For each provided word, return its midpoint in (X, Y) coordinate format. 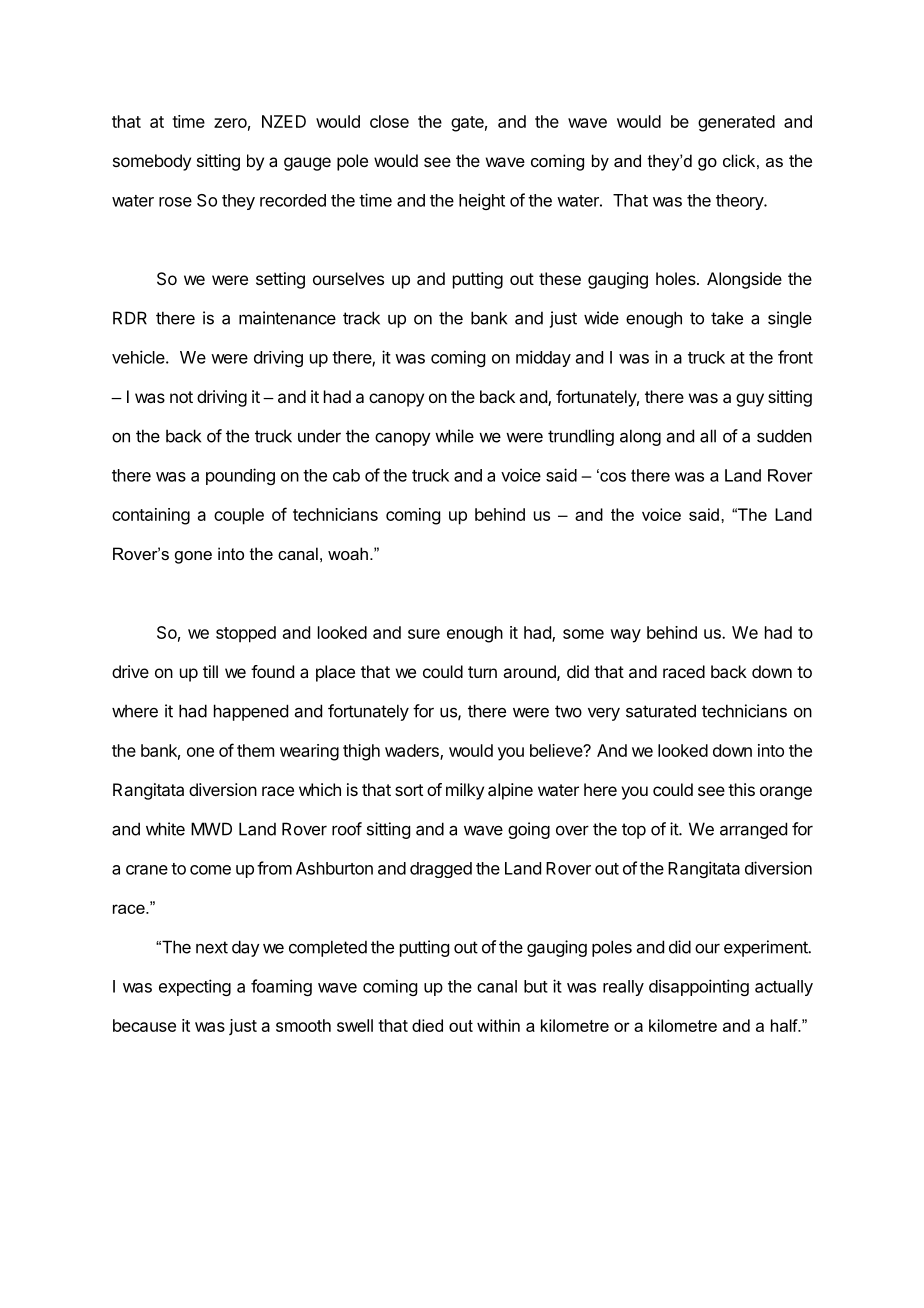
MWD (211, 829)
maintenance (287, 318)
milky (465, 791)
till (210, 671)
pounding (240, 476)
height (482, 201)
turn (482, 672)
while (454, 436)
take (727, 318)
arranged (753, 830)
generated (736, 123)
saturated (661, 711)
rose (175, 202)
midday (543, 358)
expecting (195, 987)
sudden (784, 436)
